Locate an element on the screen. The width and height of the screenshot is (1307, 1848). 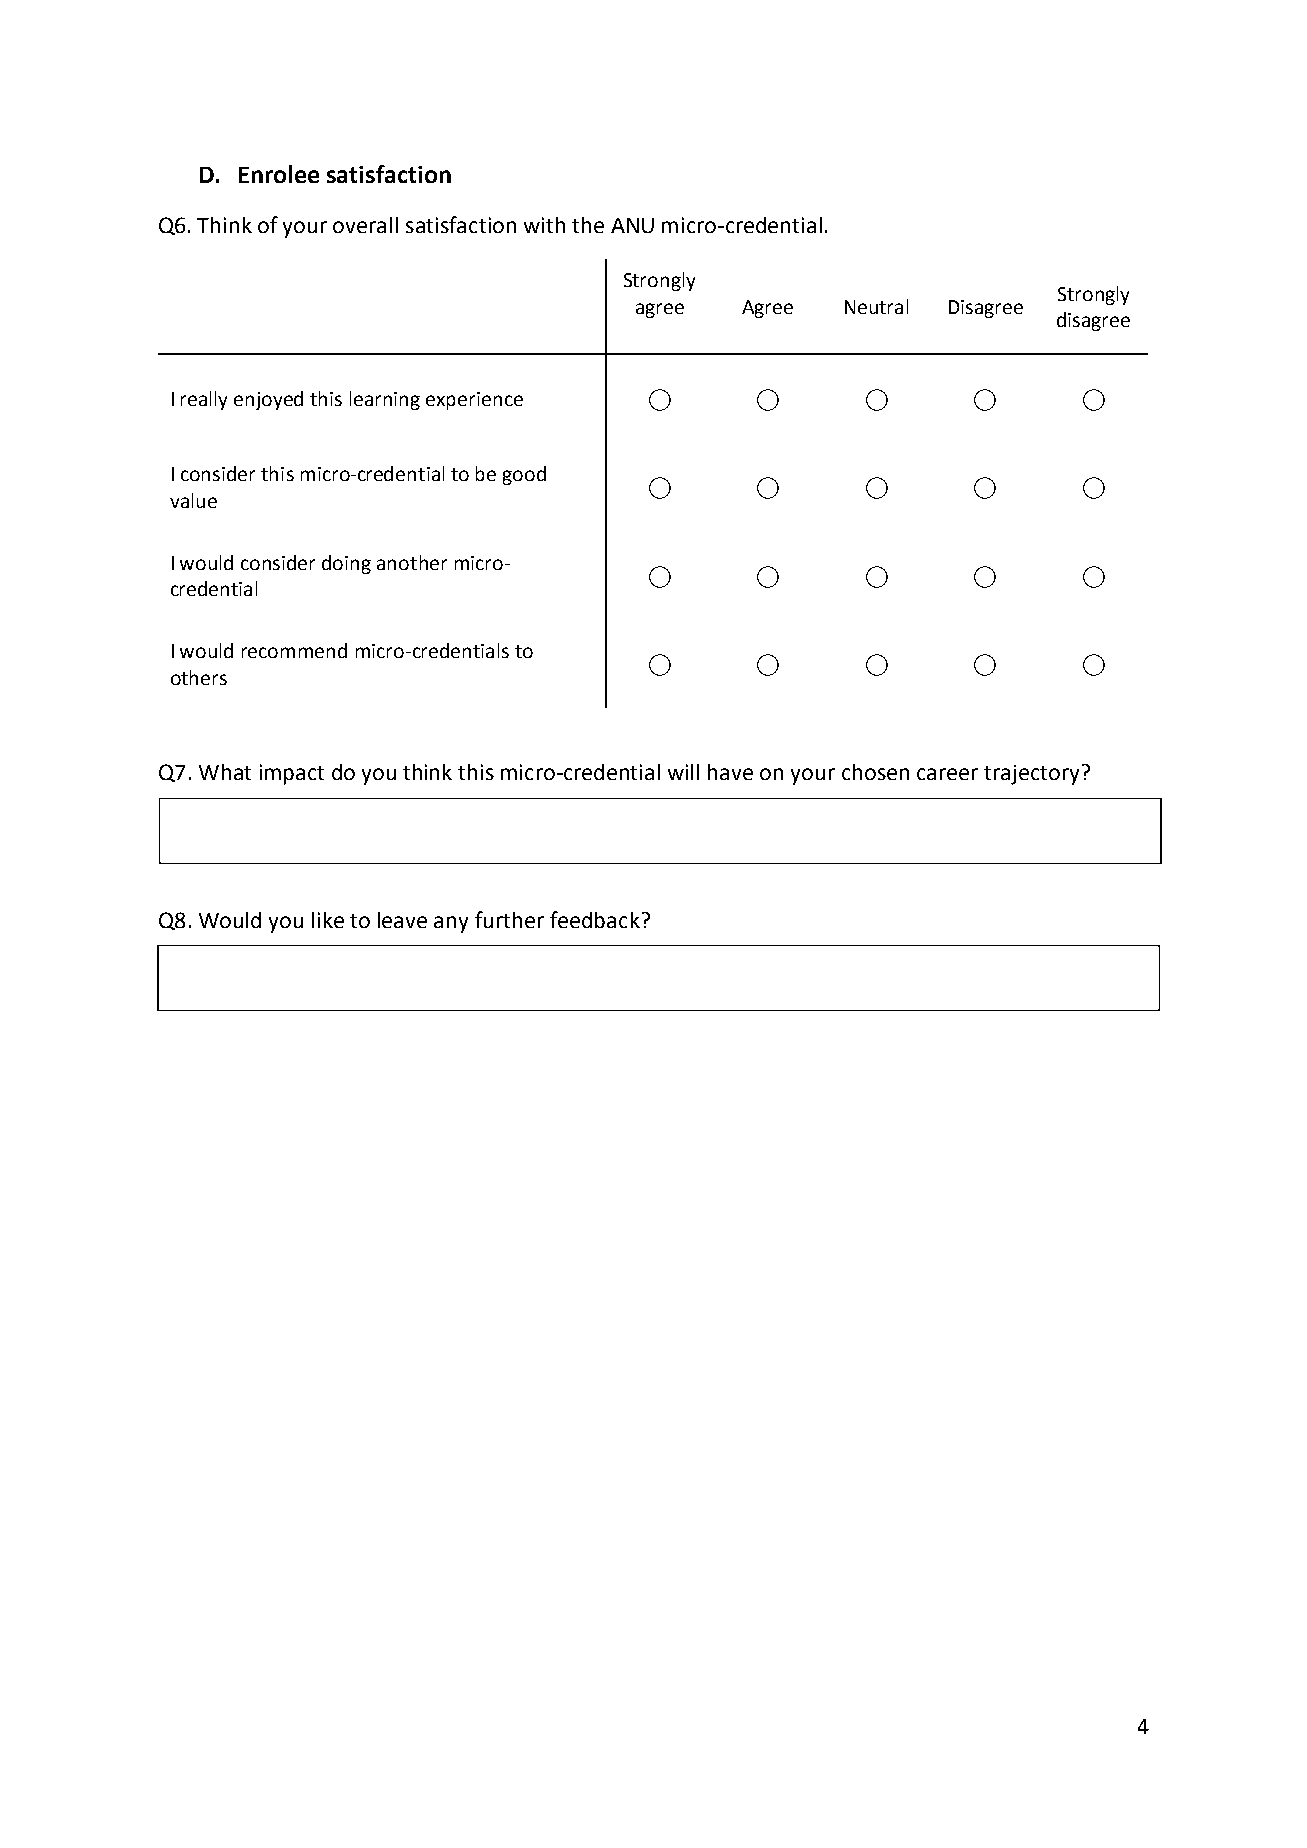
doing is located at coordinates (346, 564).
